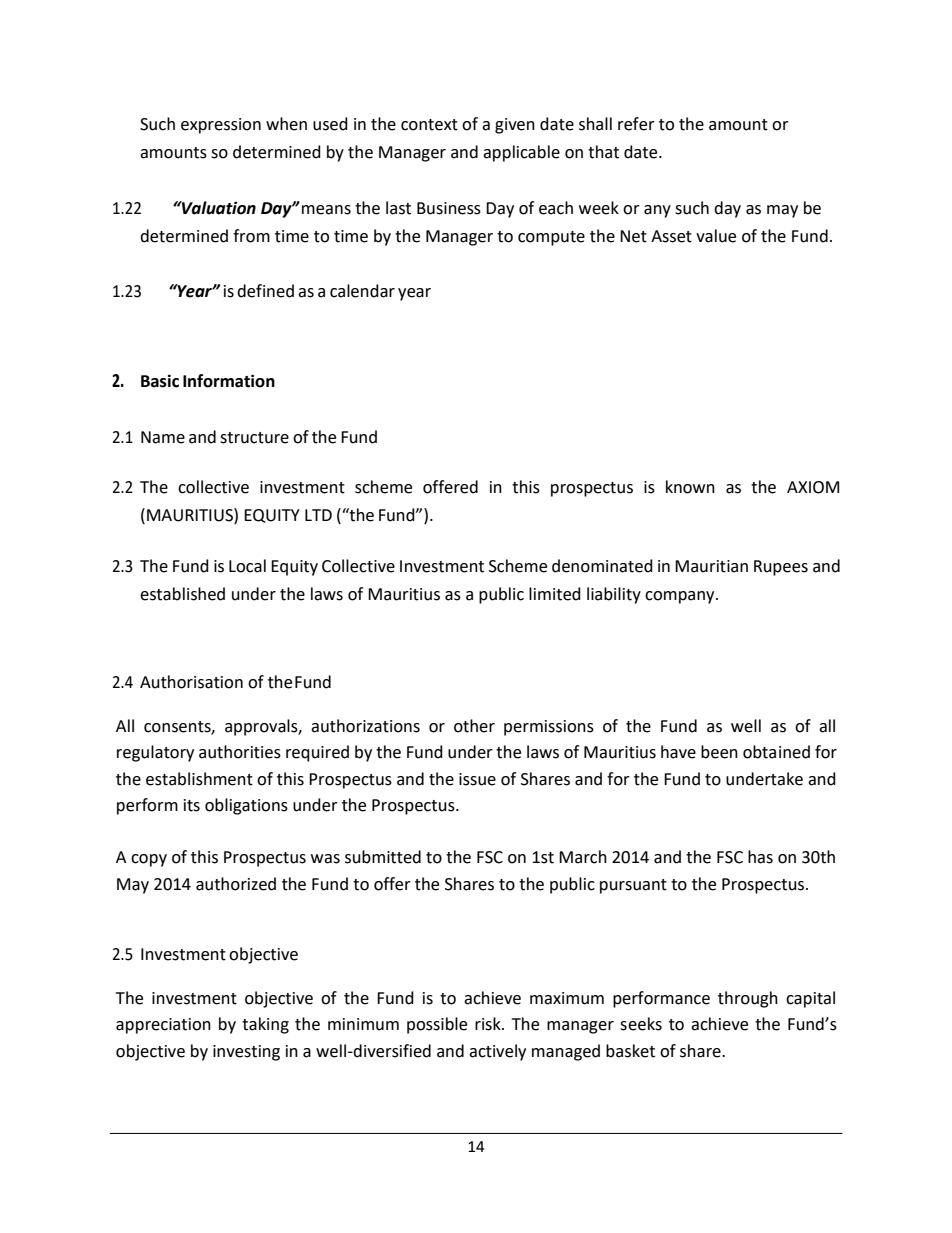 The image size is (952, 1233). I want to click on Local, so click(247, 566).
